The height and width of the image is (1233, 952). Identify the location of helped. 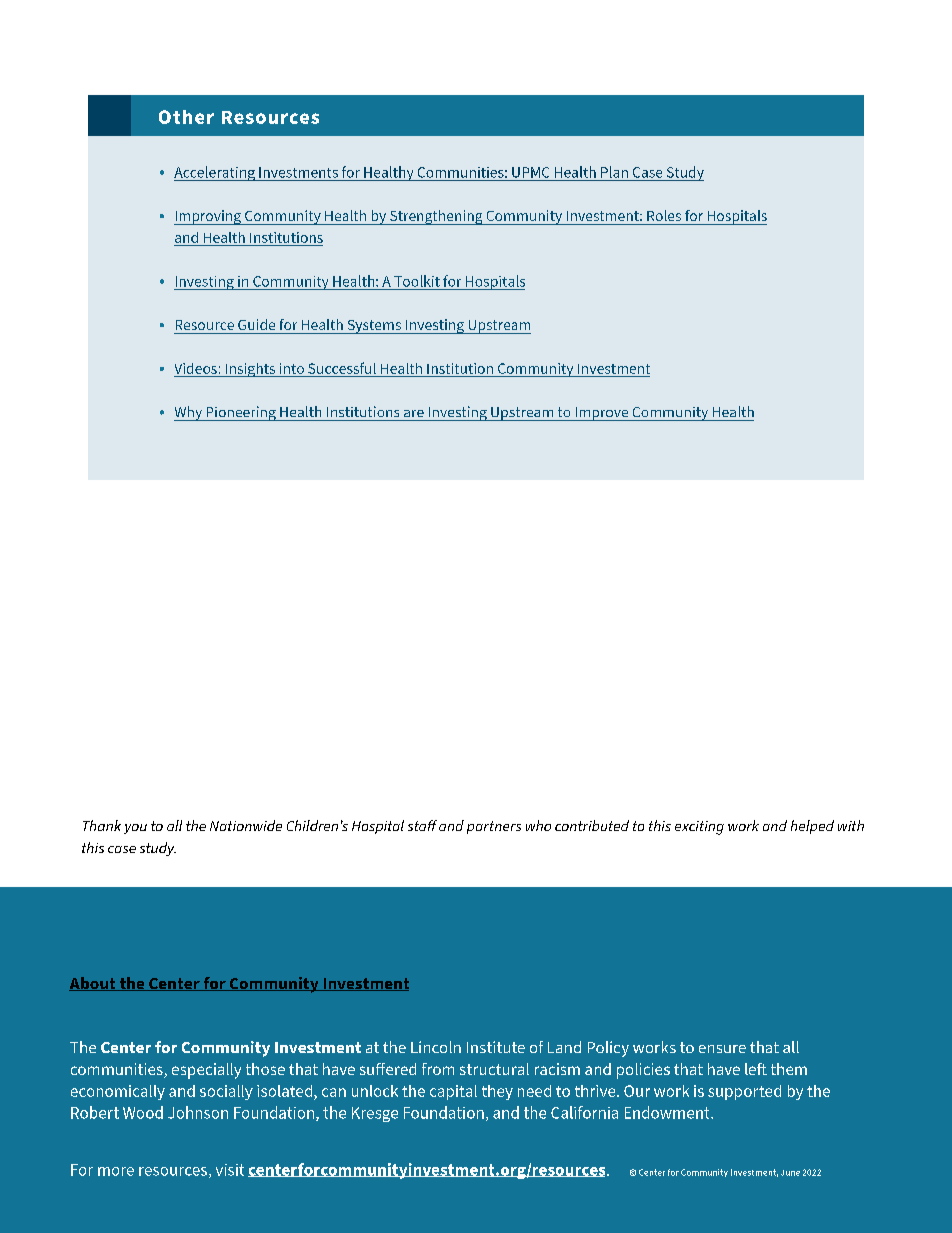
(812, 827).
